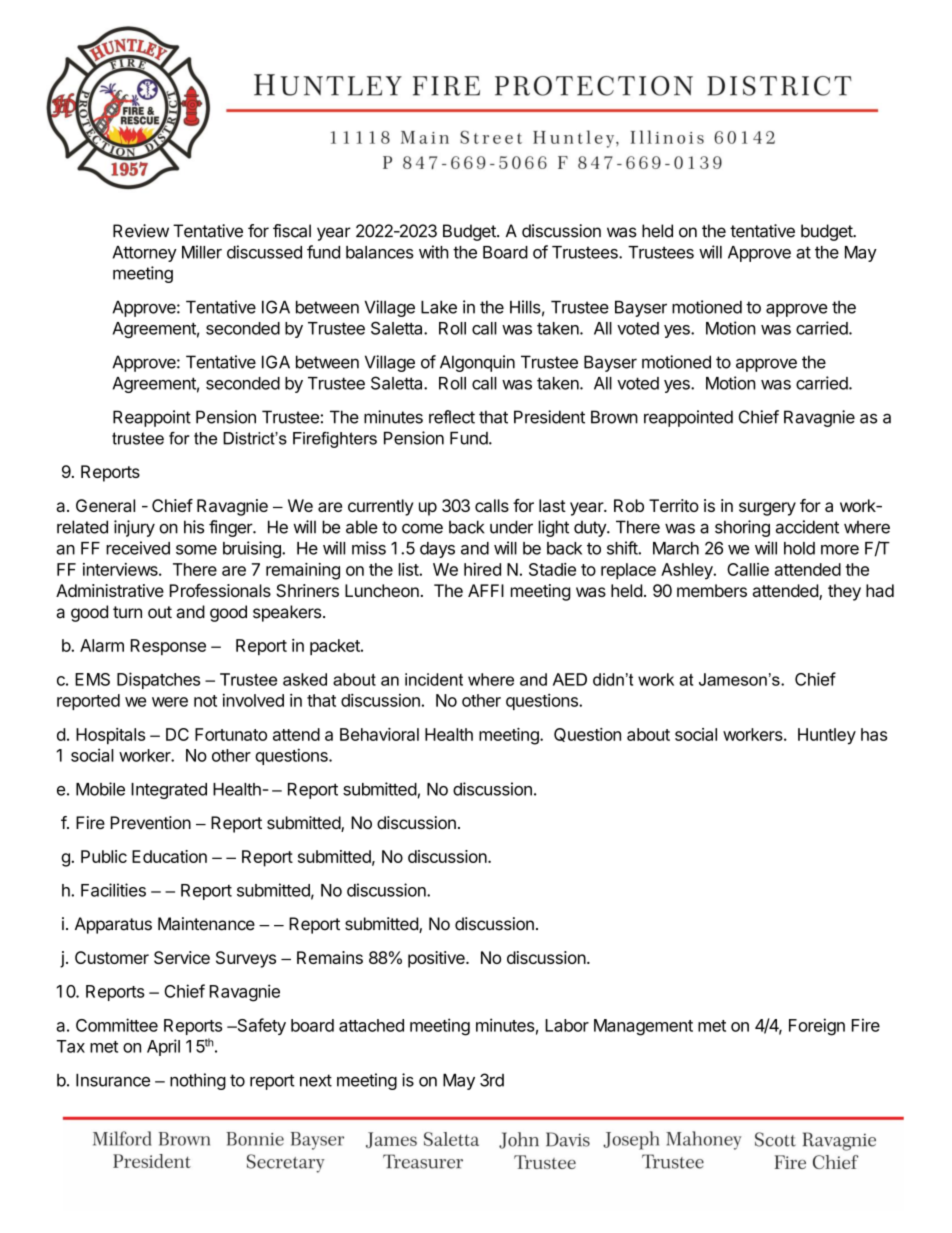 Image resolution: width=952 pixels, height=1233 pixels. I want to click on surgery, so click(767, 509).
